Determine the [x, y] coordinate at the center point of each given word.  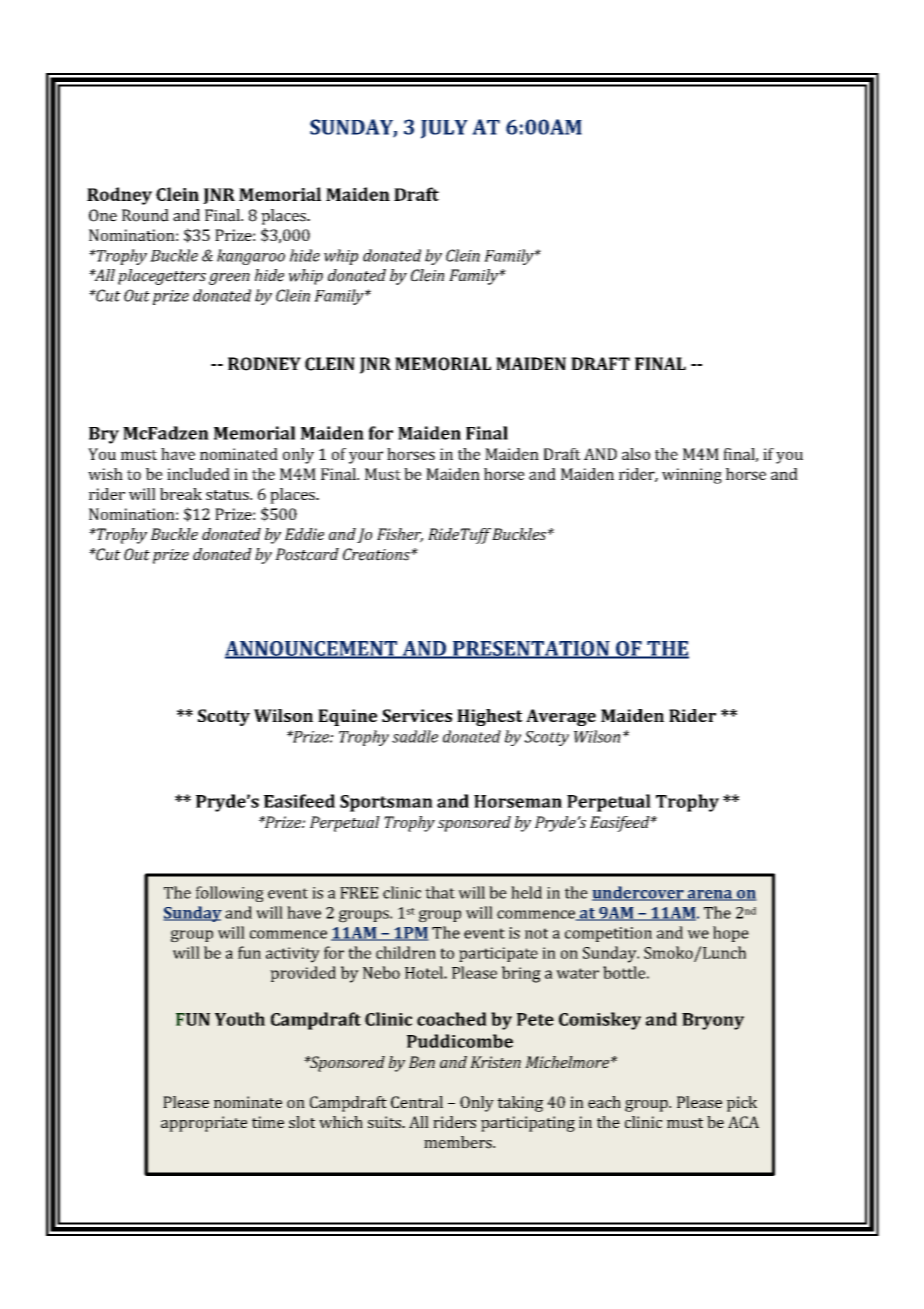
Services [417, 715]
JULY [444, 129]
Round [145, 215]
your [366, 457]
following [230, 894]
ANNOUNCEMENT [312, 649]
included [198, 474]
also [636, 454]
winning [692, 476]
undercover [639, 893]
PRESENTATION [531, 649]
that [440, 892]
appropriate [204, 1124]
